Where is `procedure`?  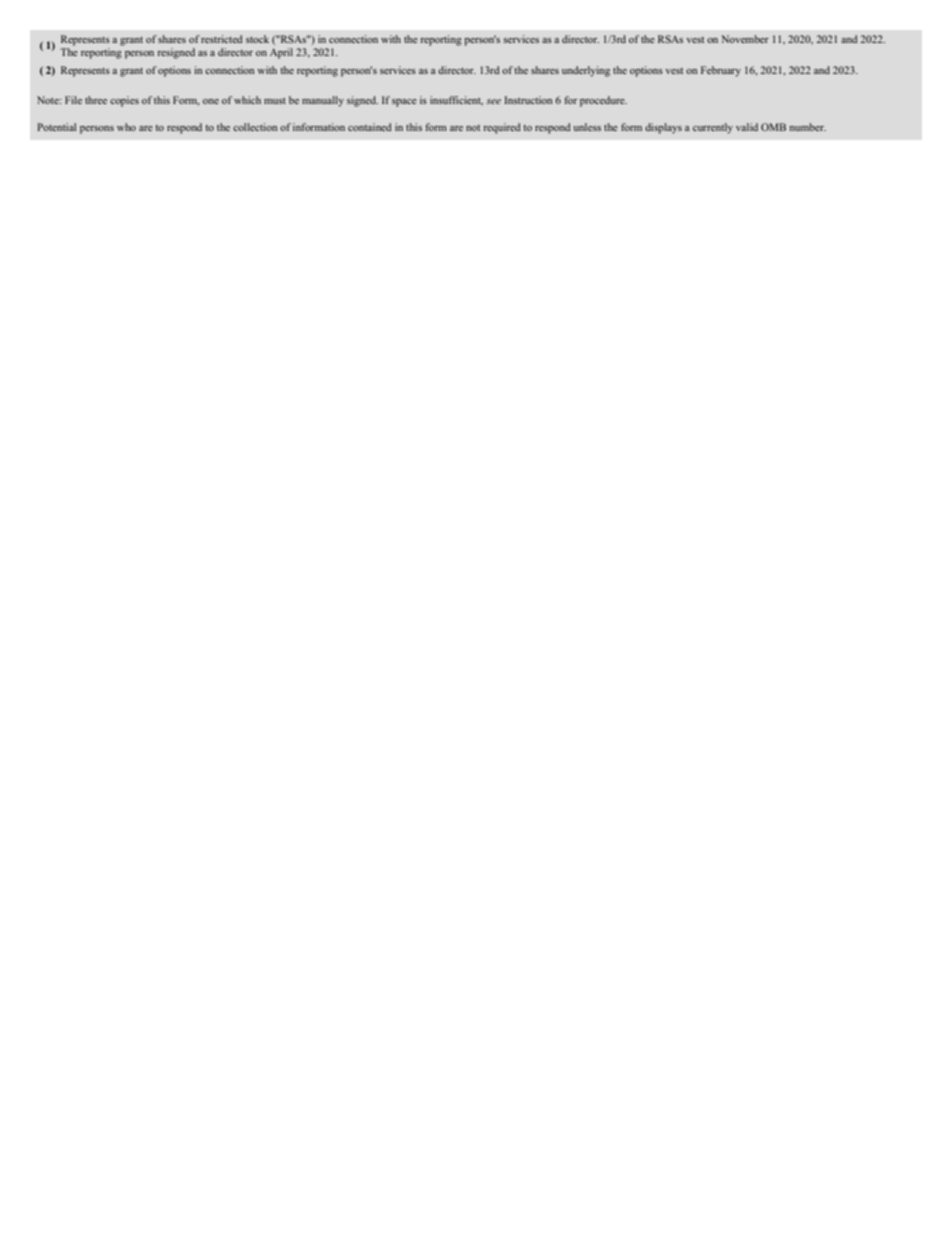 procedure is located at coordinates (603, 101).
